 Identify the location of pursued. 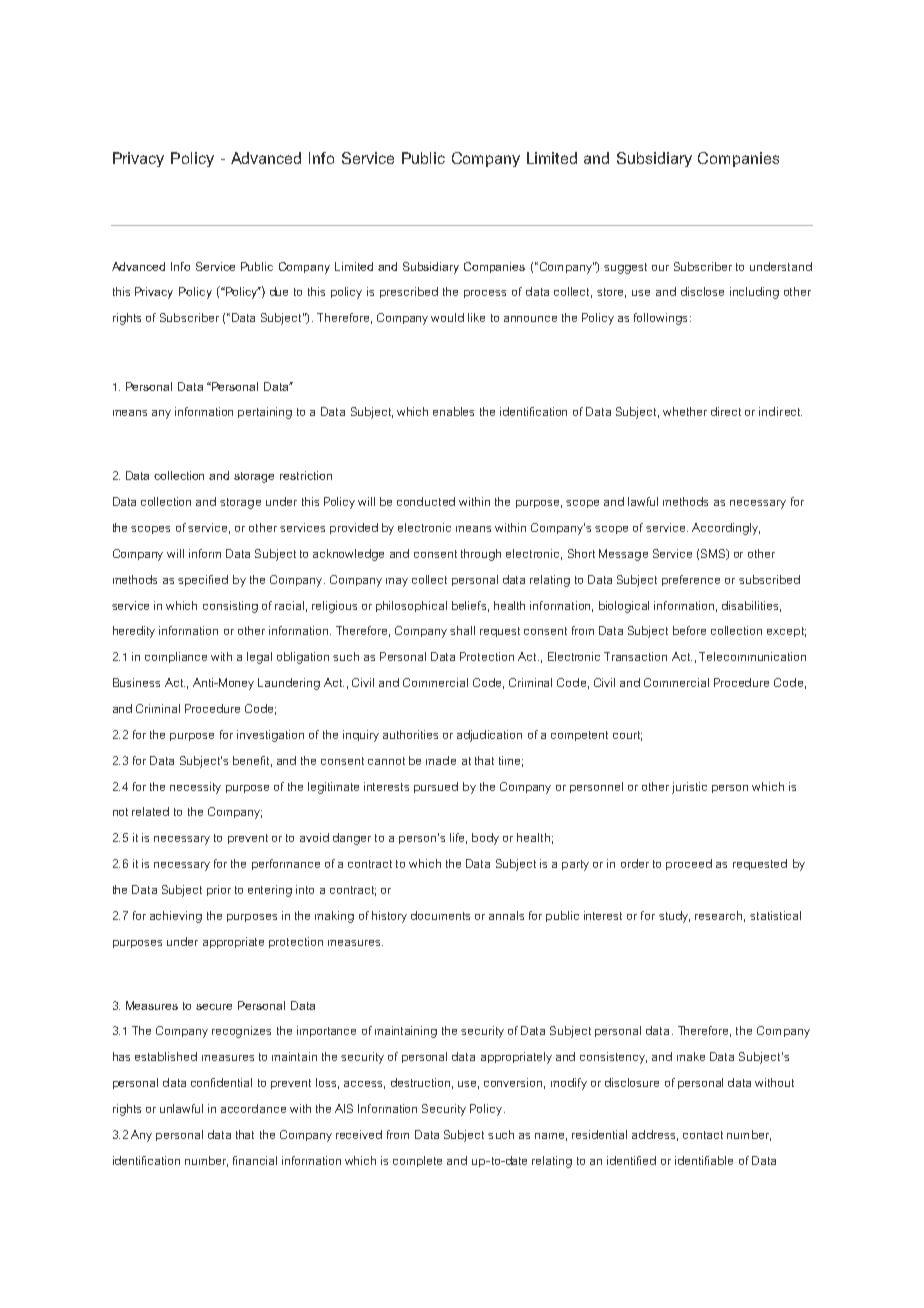
(436, 787).
